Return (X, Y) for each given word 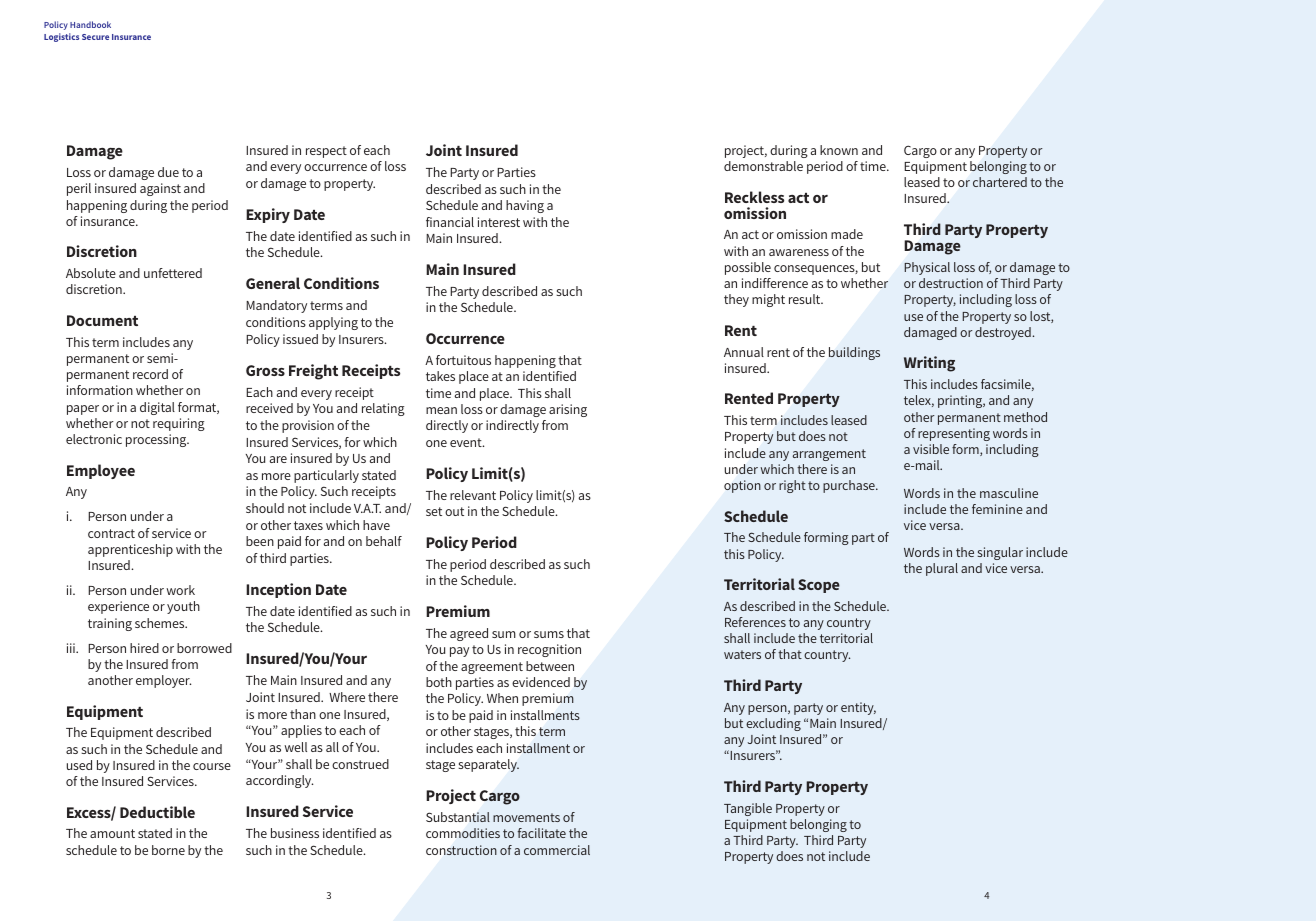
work (180, 590)
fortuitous (463, 360)
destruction (951, 283)
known (839, 150)
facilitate (542, 833)
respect (326, 152)
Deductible (157, 812)
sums (549, 634)
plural (942, 569)
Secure (95, 37)
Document (102, 320)
